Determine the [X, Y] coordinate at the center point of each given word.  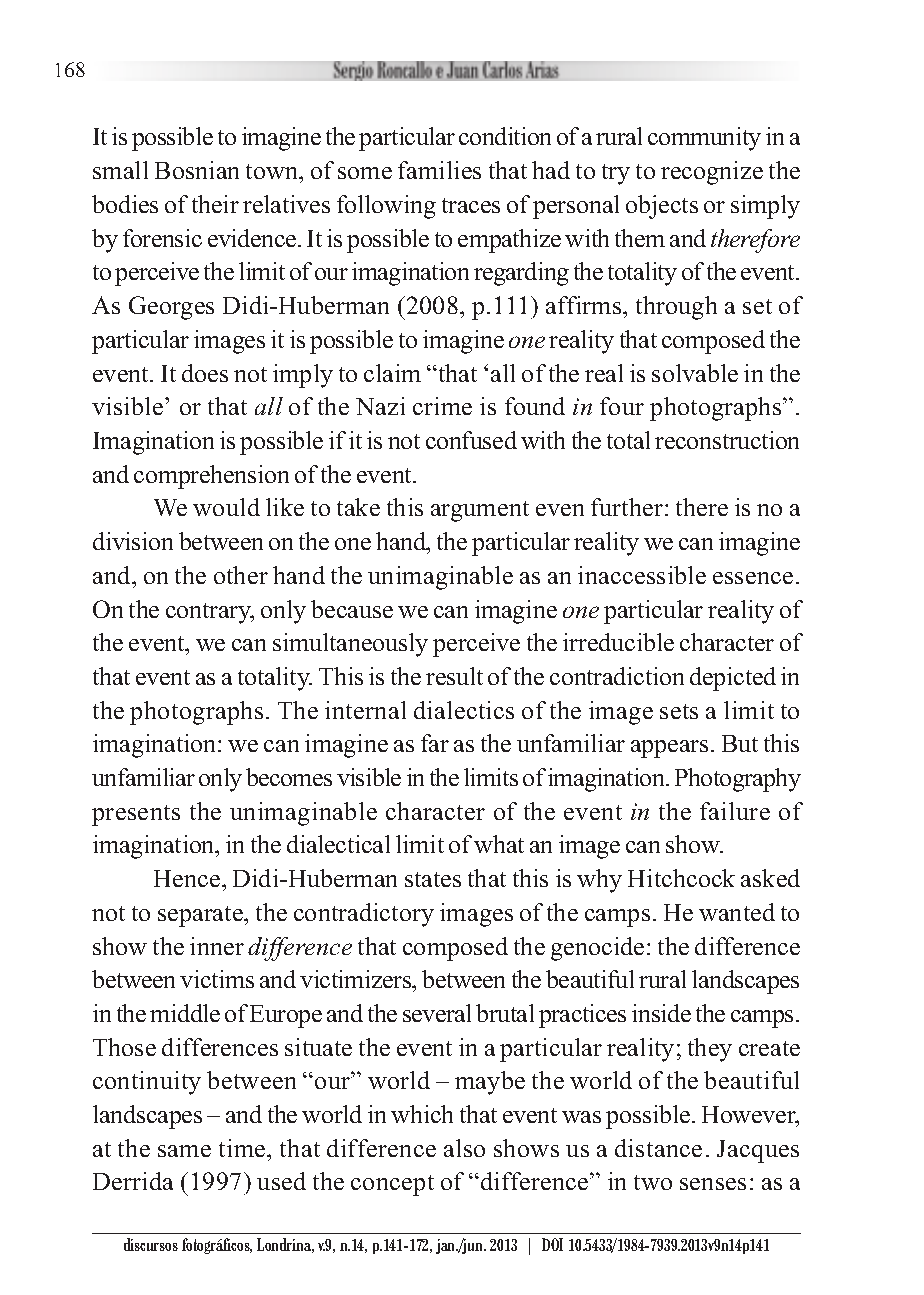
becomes [289, 777]
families [439, 170]
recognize [712, 173]
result [454, 676]
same [184, 1151]
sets [679, 711]
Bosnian [197, 170]
